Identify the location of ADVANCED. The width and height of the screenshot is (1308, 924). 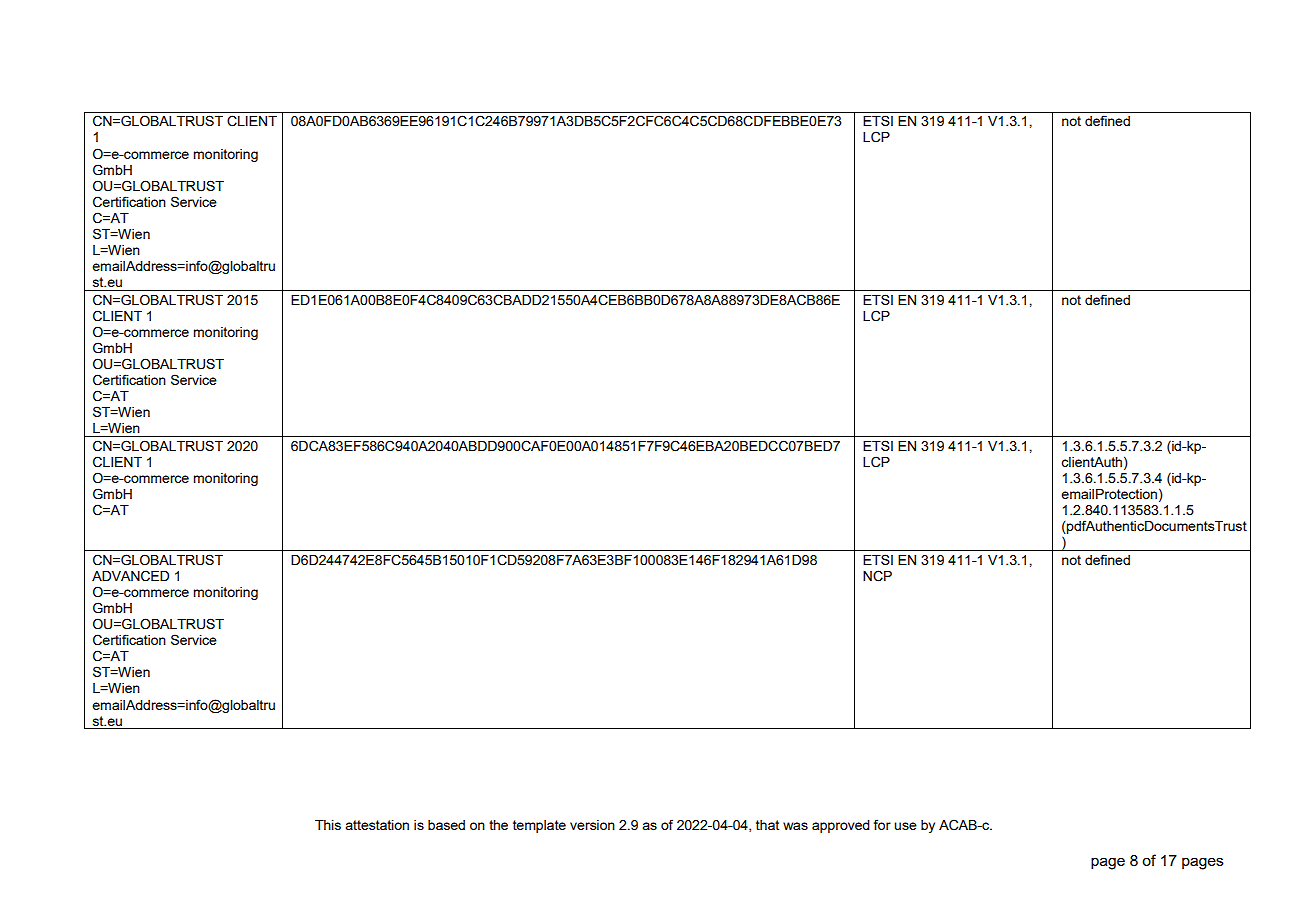
(130, 576).
